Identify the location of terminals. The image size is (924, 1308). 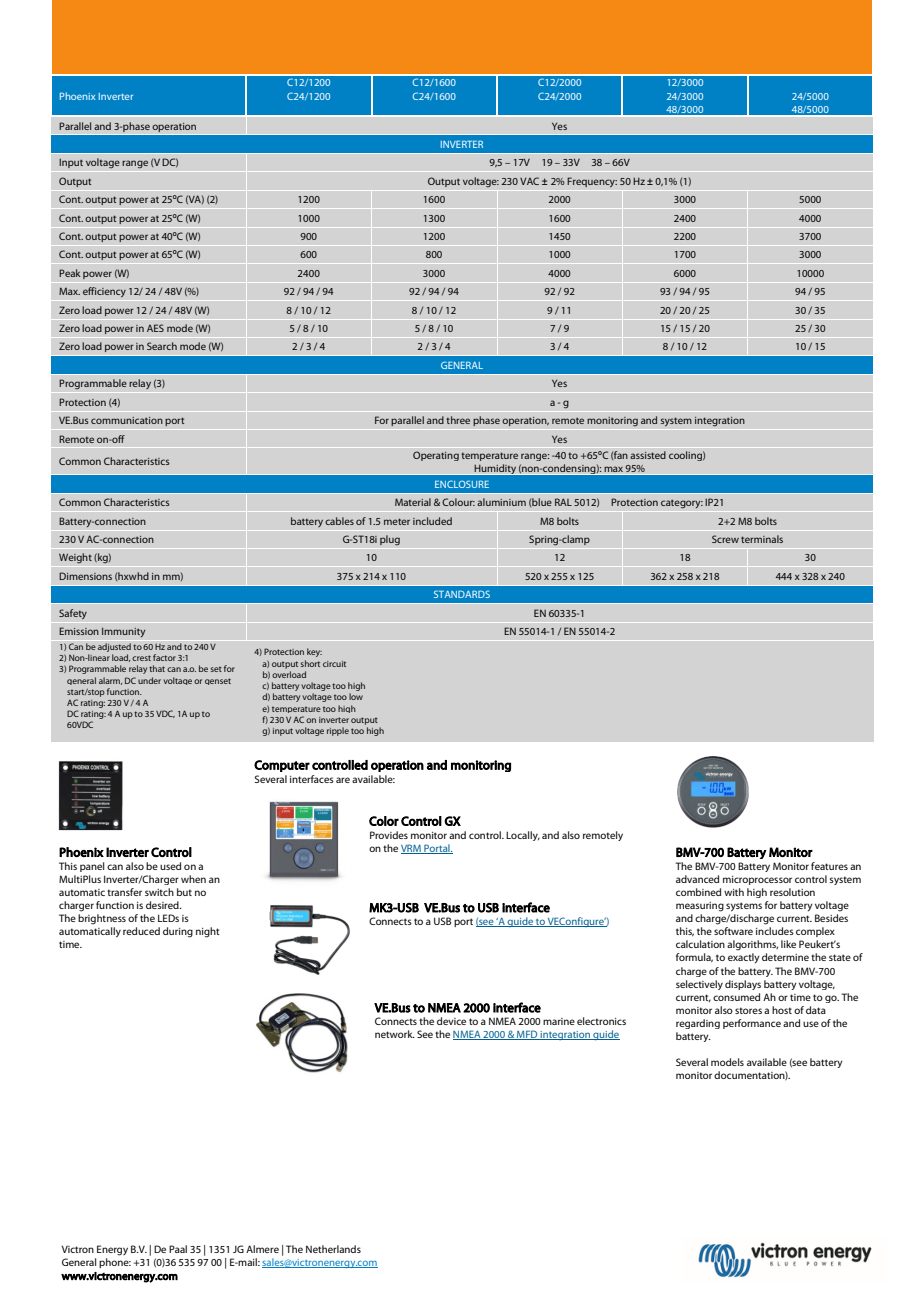
(762, 539).
